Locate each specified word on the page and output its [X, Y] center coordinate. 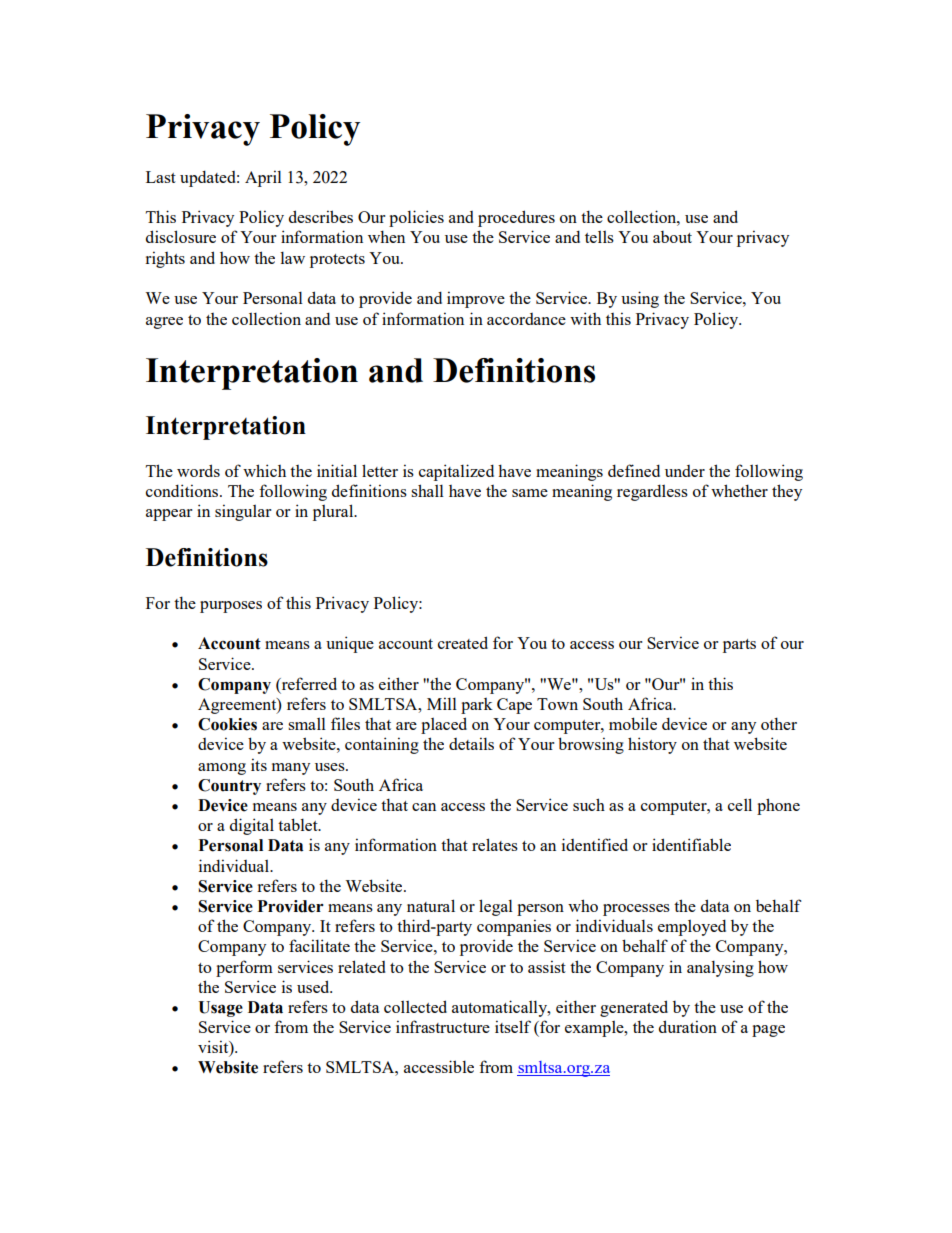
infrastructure [443, 1026]
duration [688, 1026]
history [652, 745]
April [263, 178]
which [264, 470]
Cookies [227, 724]
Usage [220, 1009]
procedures [516, 218]
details [471, 743]
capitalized [456, 472]
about [672, 237]
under [685, 471]
